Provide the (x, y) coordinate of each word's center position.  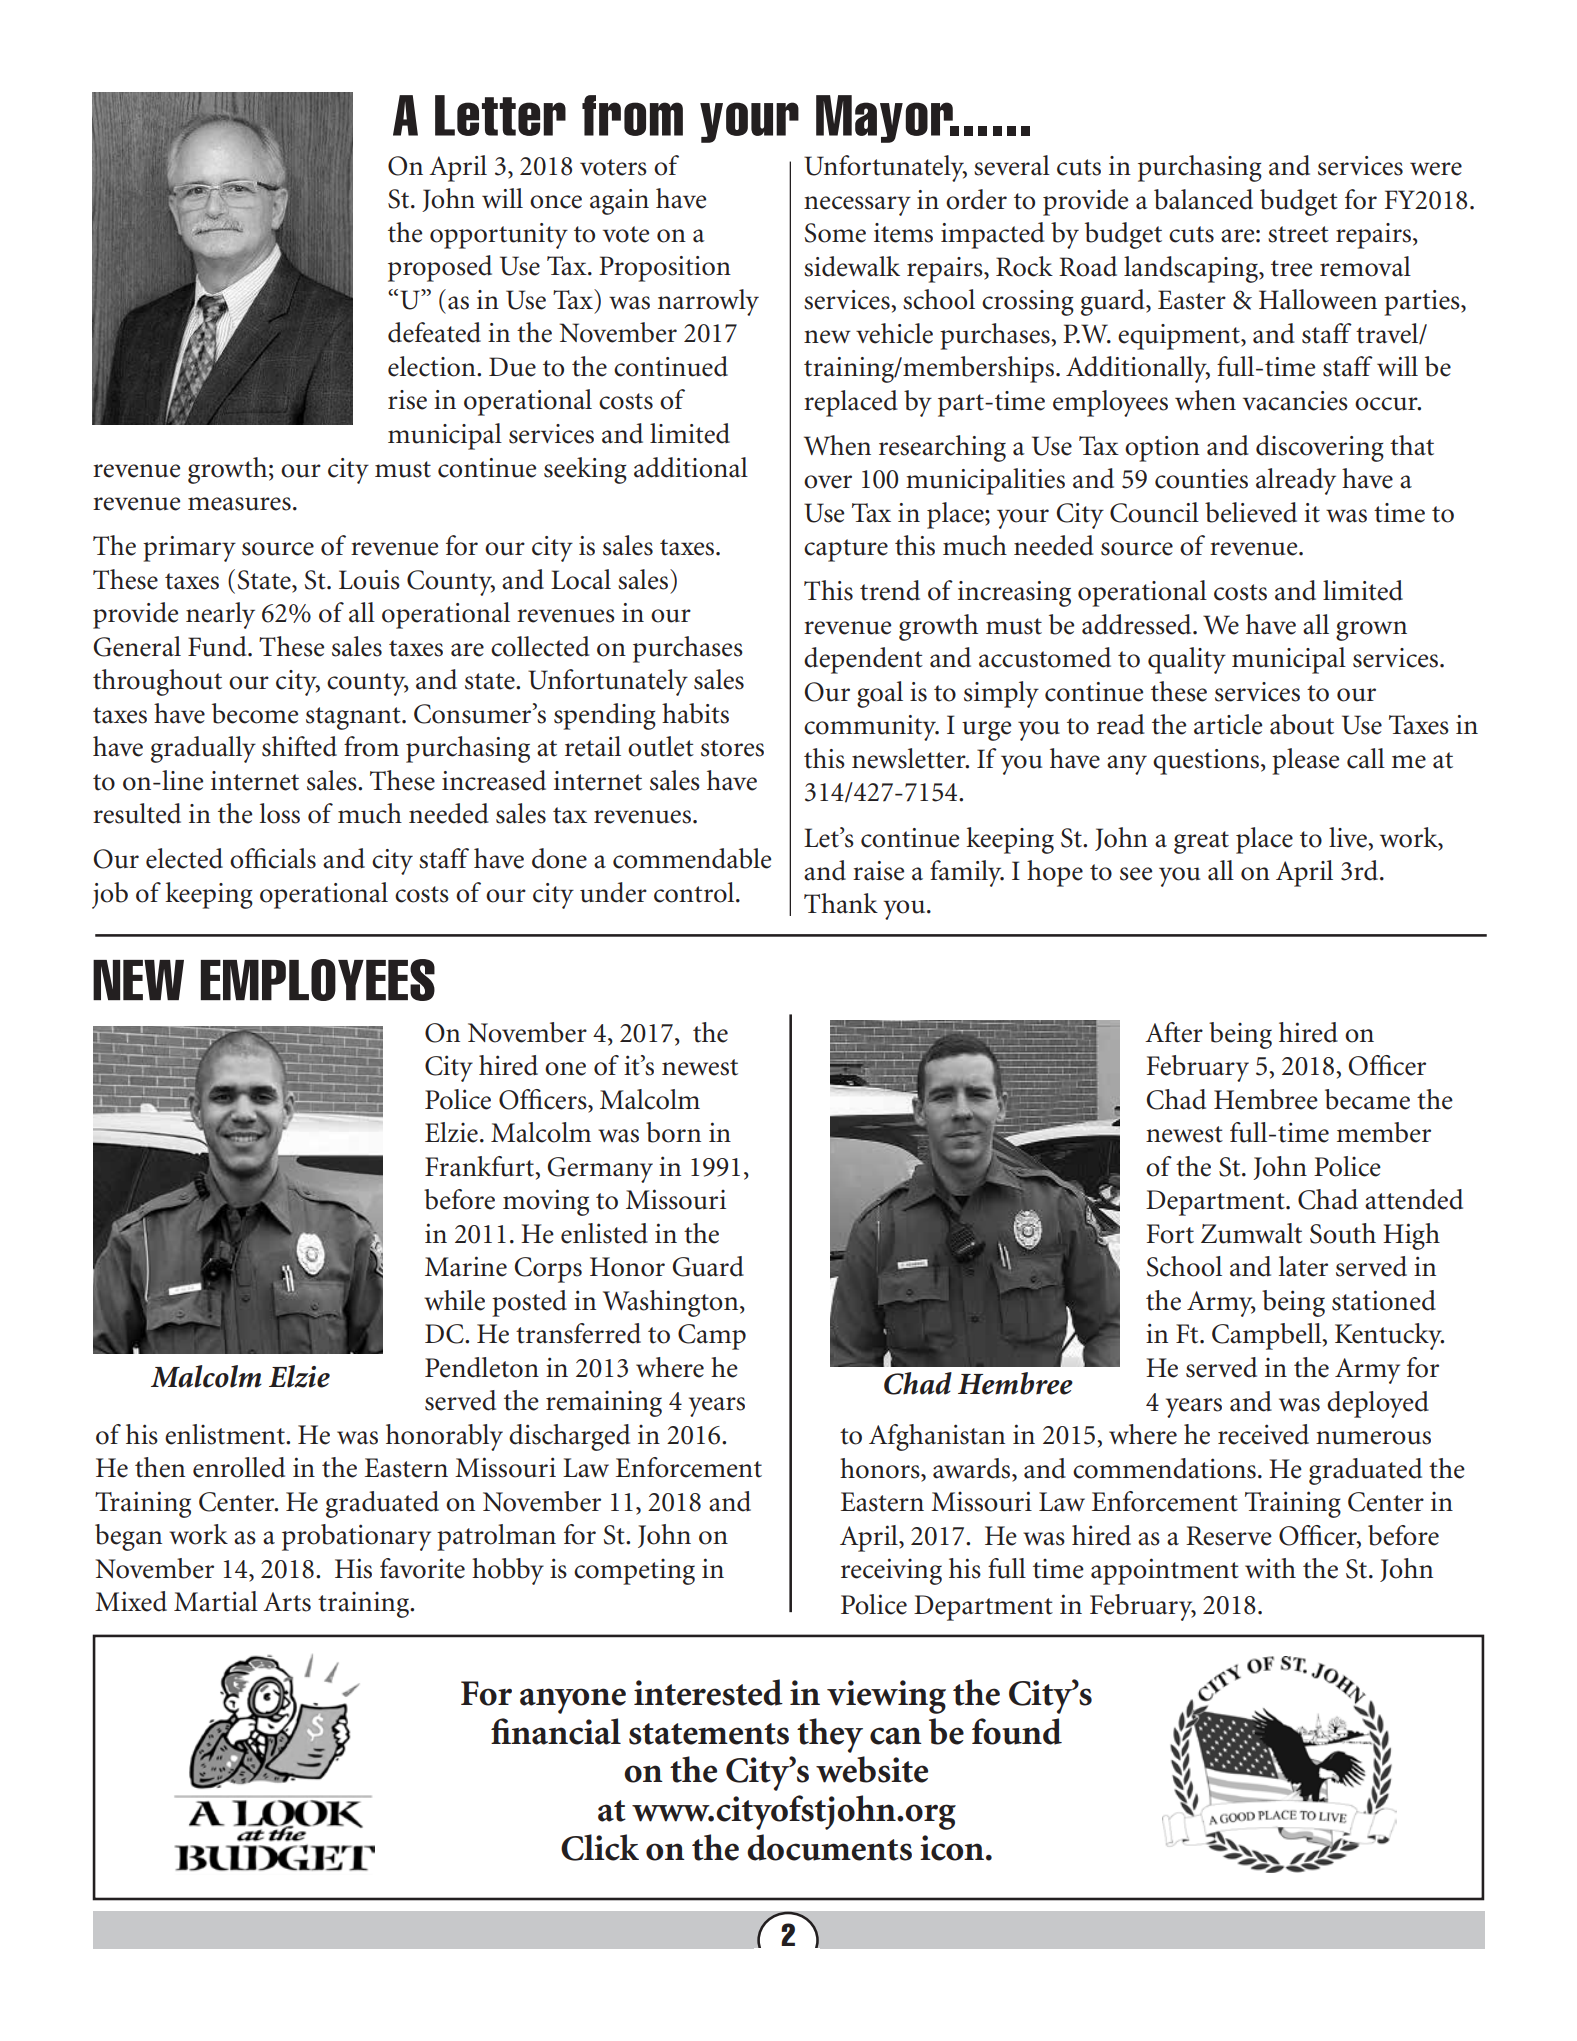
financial (556, 1731)
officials (273, 858)
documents (829, 1847)
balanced (1203, 199)
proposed (440, 268)
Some (835, 233)
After (1174, 1032)
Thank (841, 903)
